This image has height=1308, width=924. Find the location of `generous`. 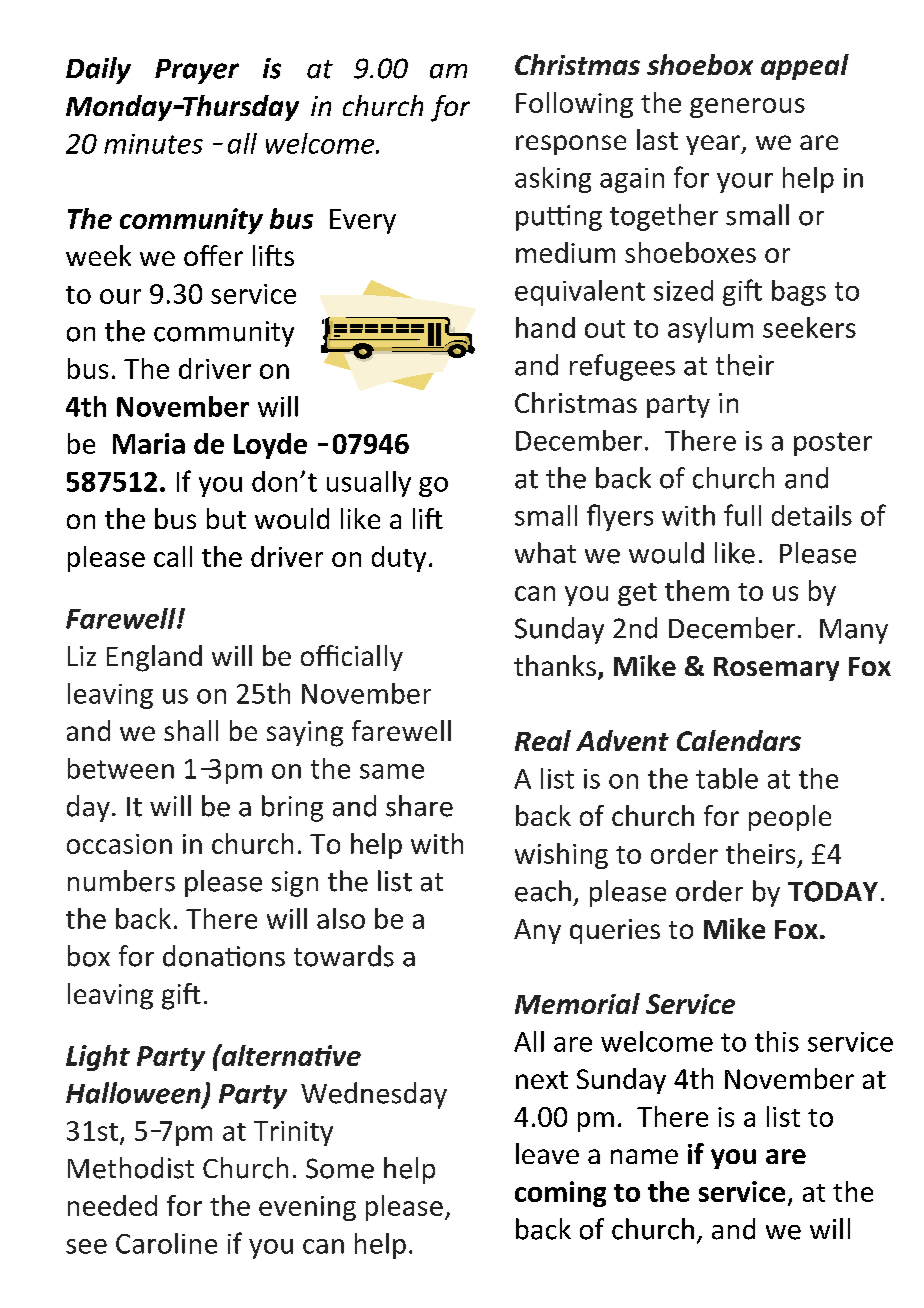

generous is located at coordinates (747, 108).
